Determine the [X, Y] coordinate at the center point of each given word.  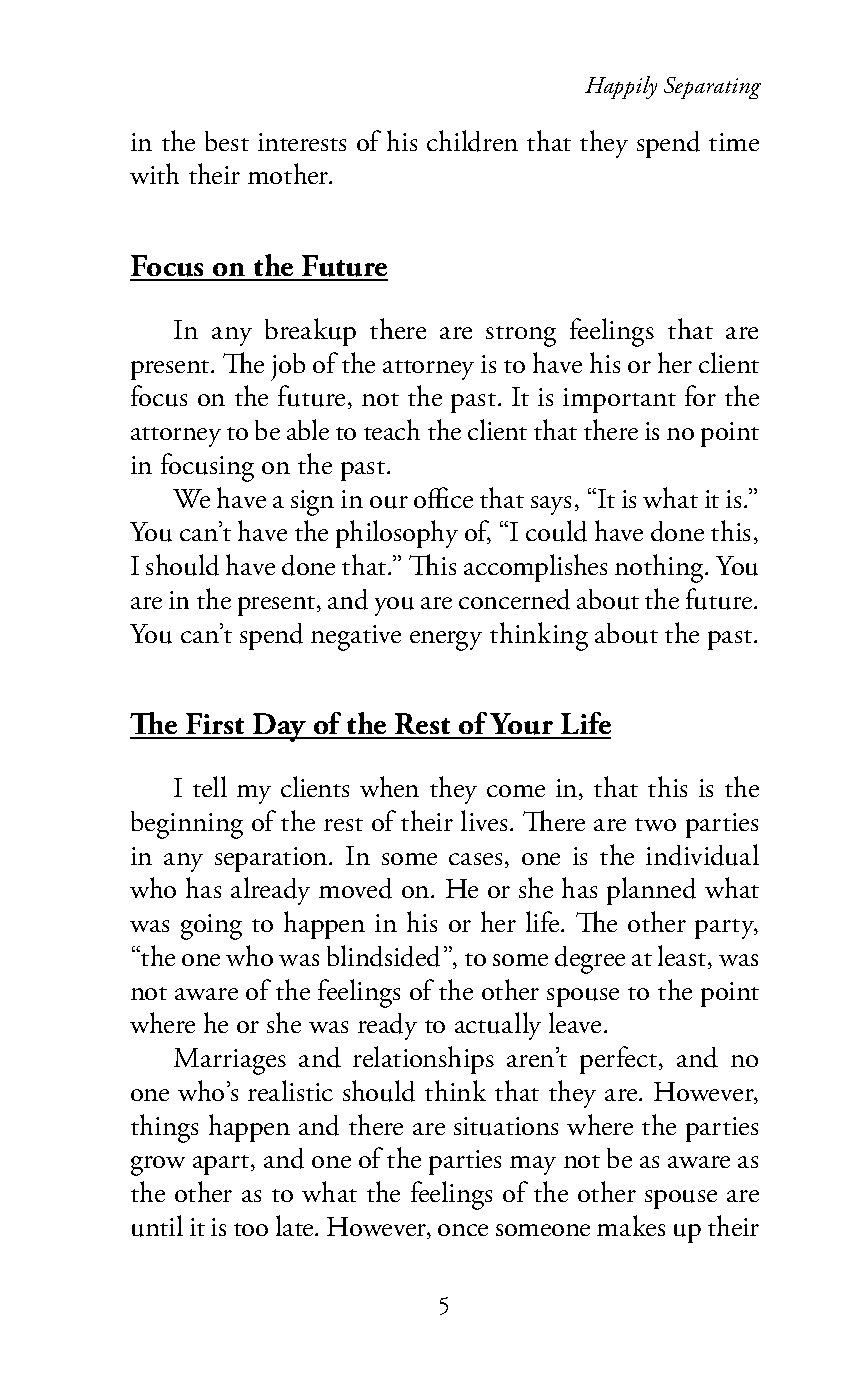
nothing [660, 568]
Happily [621, 87]
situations [506, 1126]
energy [446, 641]
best [227, 141]
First [216, 725]
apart [222, 1165]
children [472, 141]
